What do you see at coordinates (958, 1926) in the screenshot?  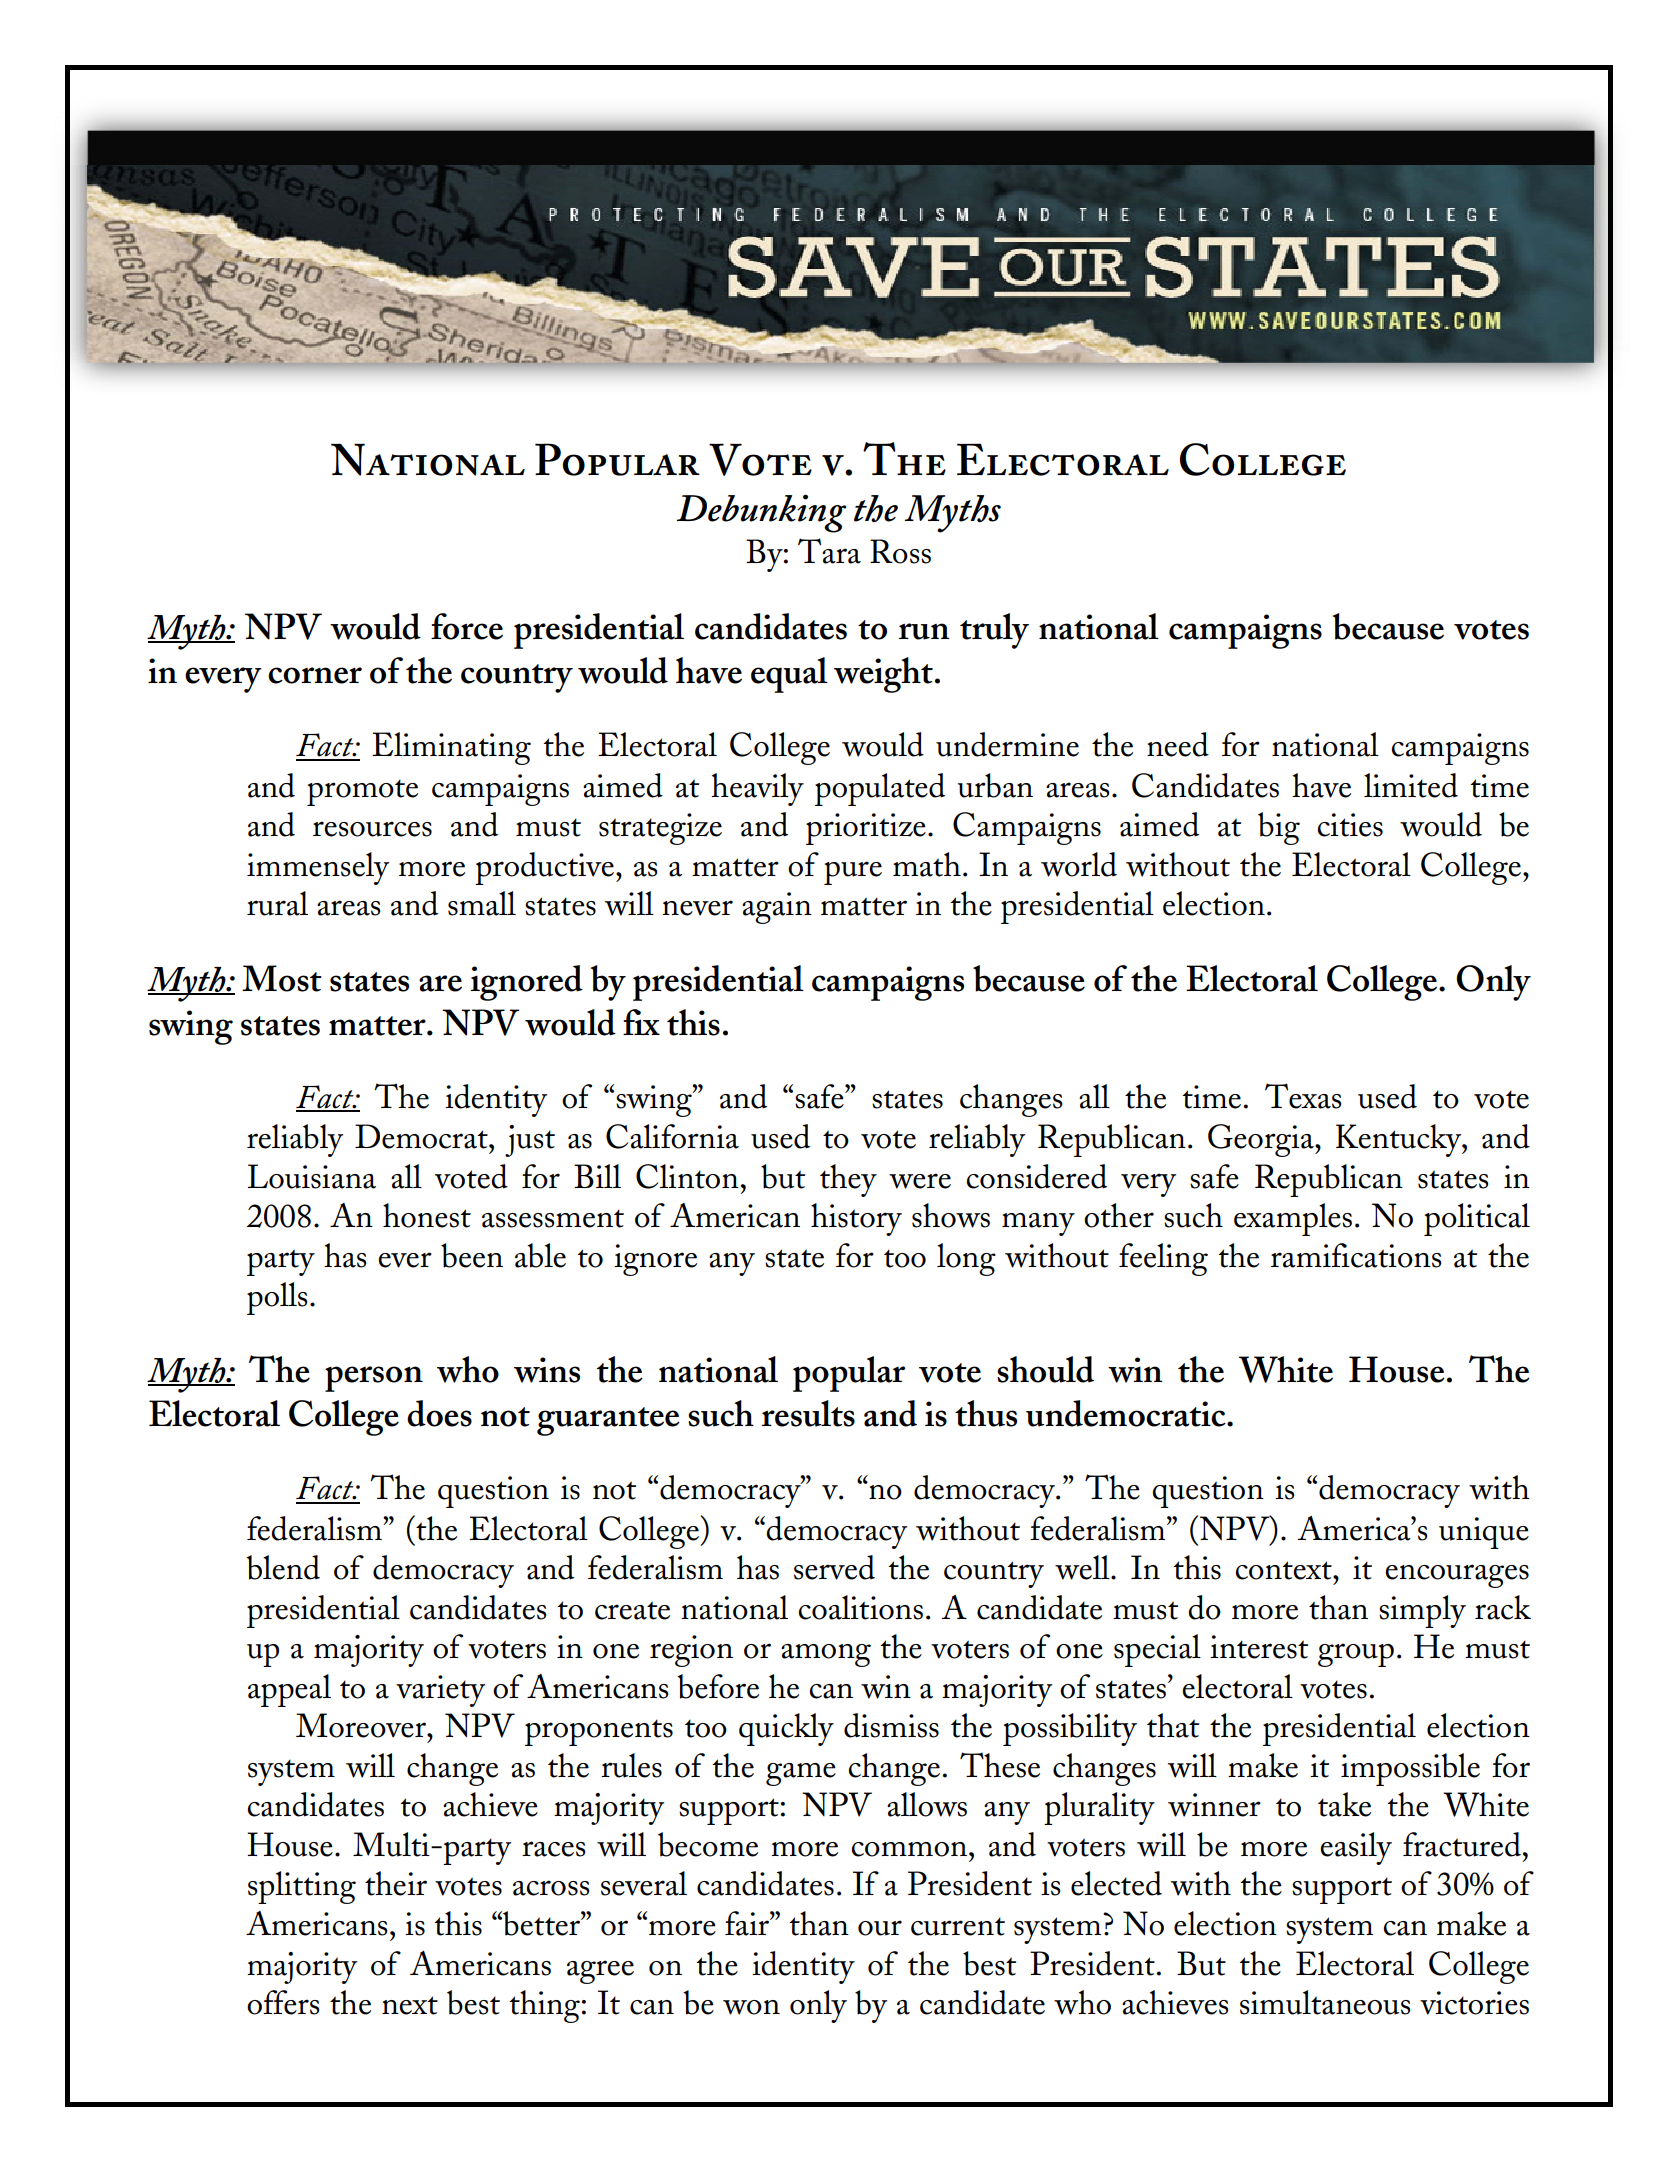 I see `current` at bounding box center [958, 1926].
